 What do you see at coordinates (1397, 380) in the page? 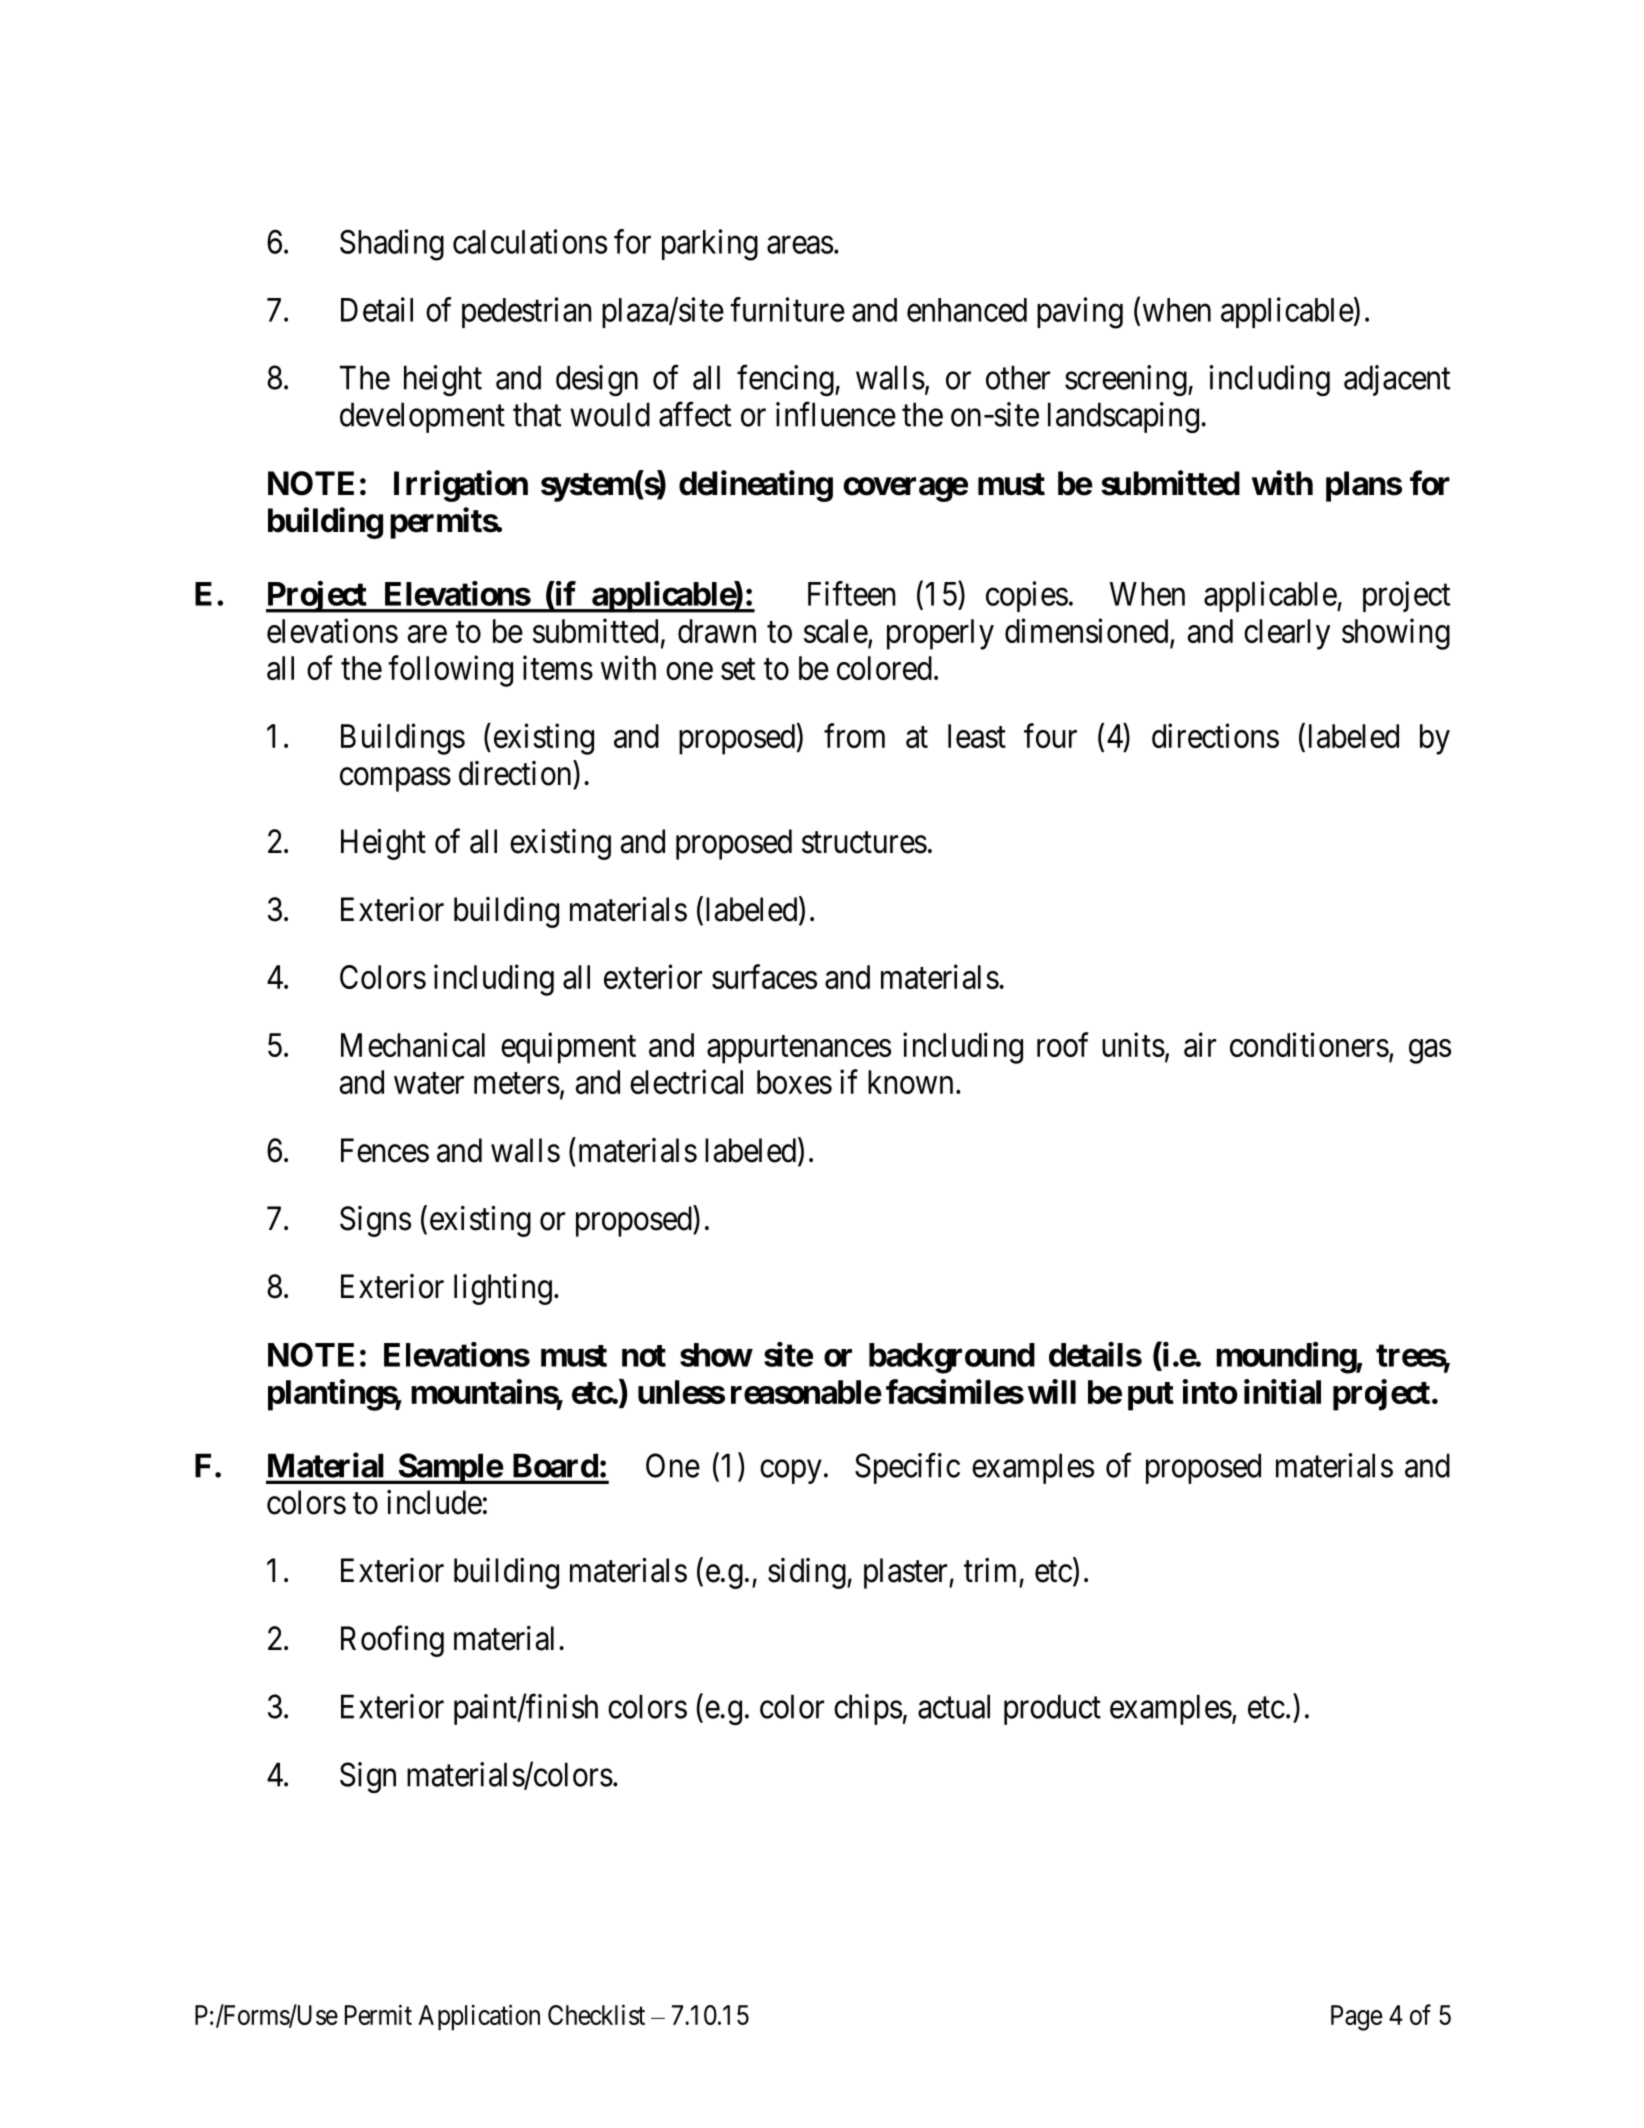
I see `adjacent` at bounding box center [1397, 380].
